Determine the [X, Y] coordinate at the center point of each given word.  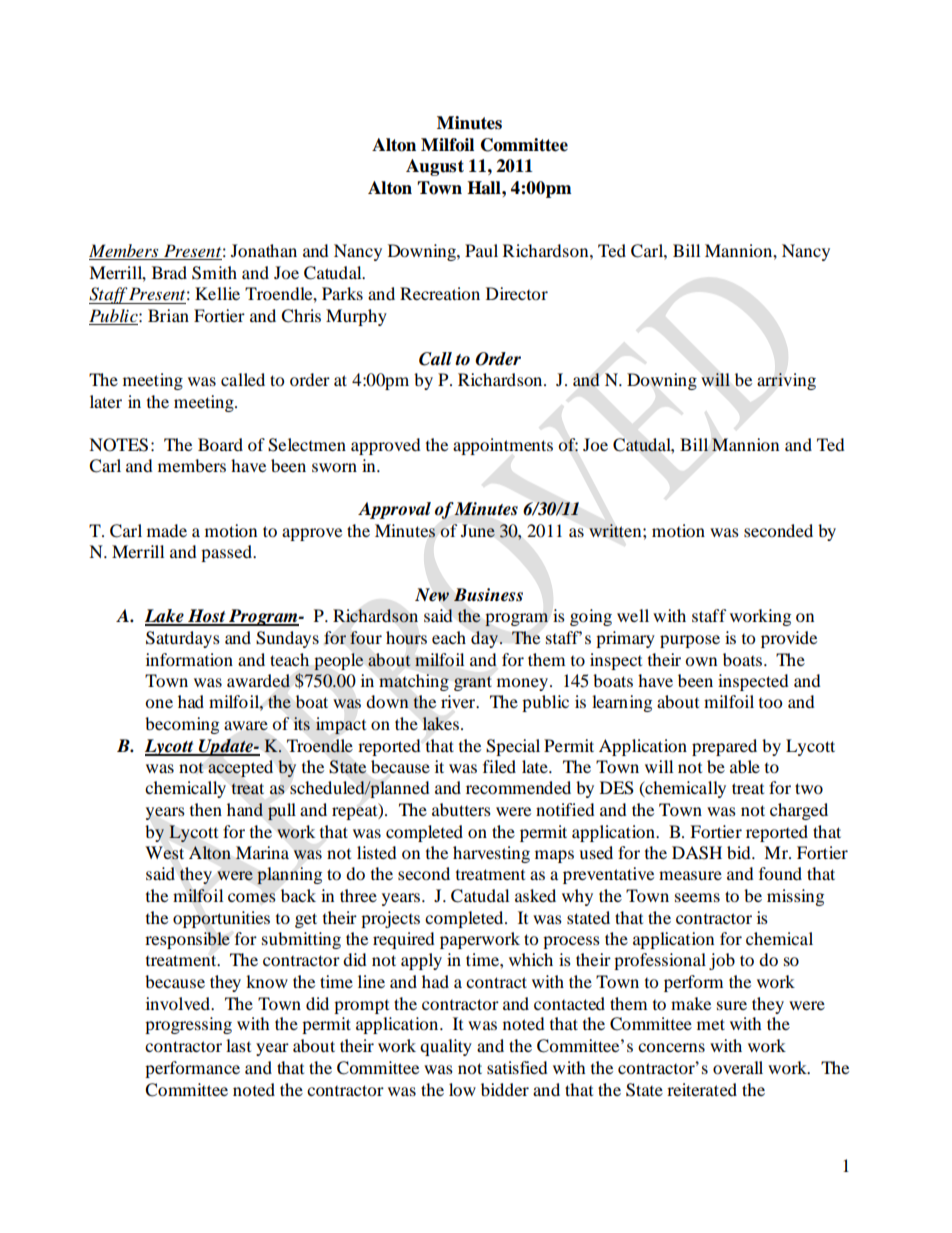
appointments [503, 446]
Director [517, 293]
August [435, 167]
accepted [240, 768]
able [745, 766]
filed [499, 766]
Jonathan [264, 250]
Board [220, 444]
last [238, 1045]
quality [446, 1047]
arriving [786, 381]
